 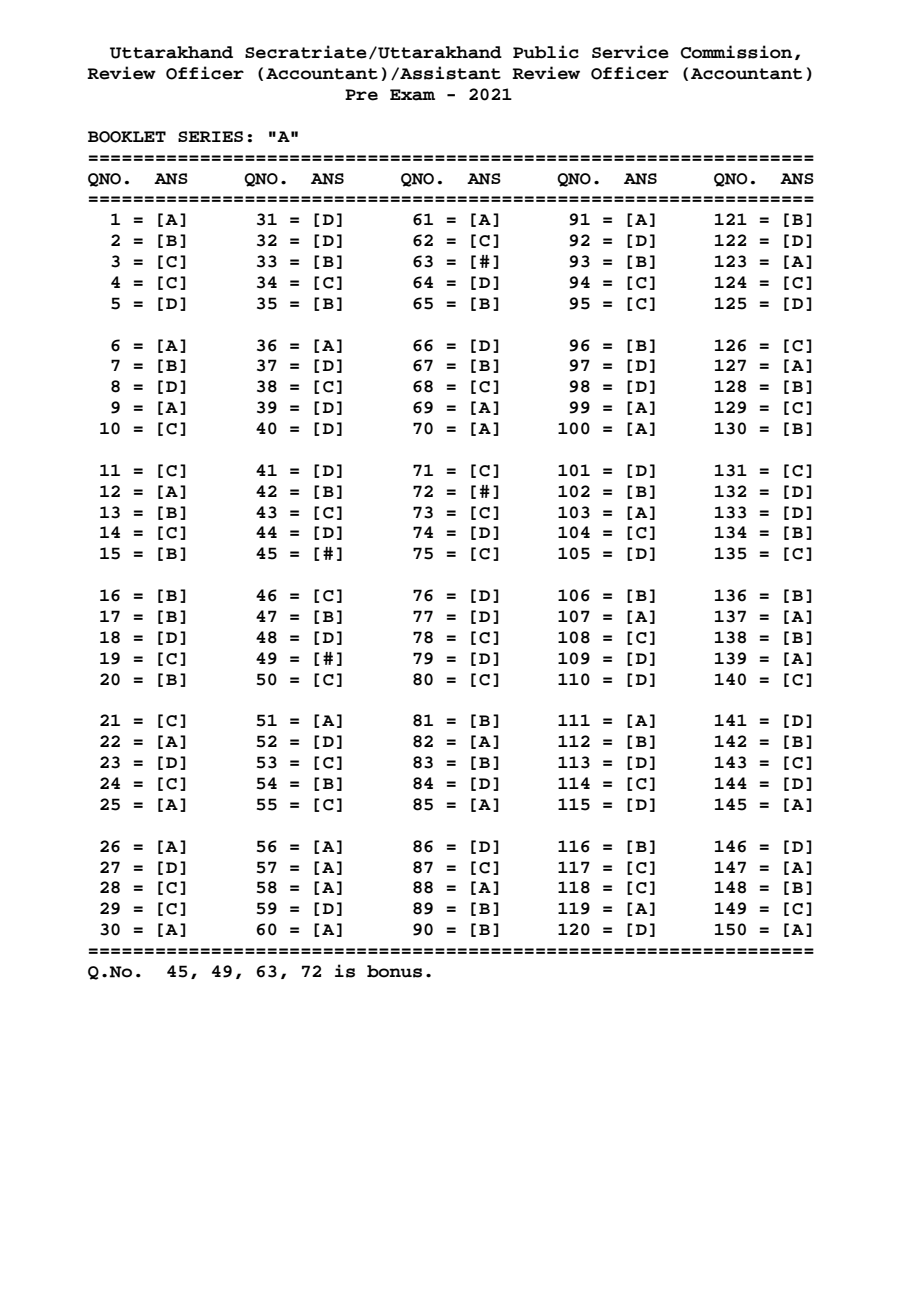 I want to click on Pre, so click(x=361, y=95).
